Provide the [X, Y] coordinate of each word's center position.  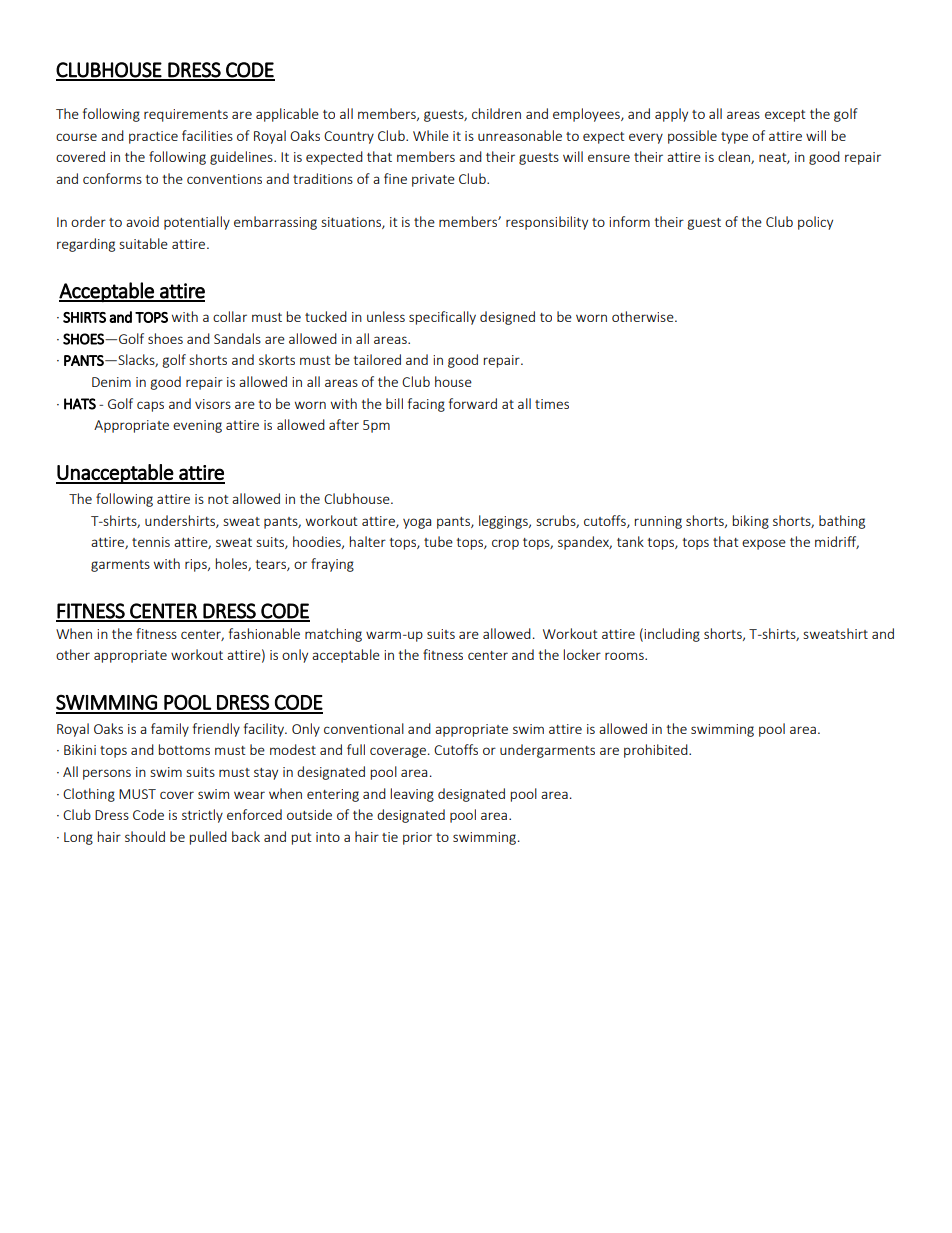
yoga [417, 523]
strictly [202, 816]
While [431, 135]
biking [751, 522]
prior [417, 838]
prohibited [657, 751]
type [734, 138]
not [218, 499]
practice [153, 137]
